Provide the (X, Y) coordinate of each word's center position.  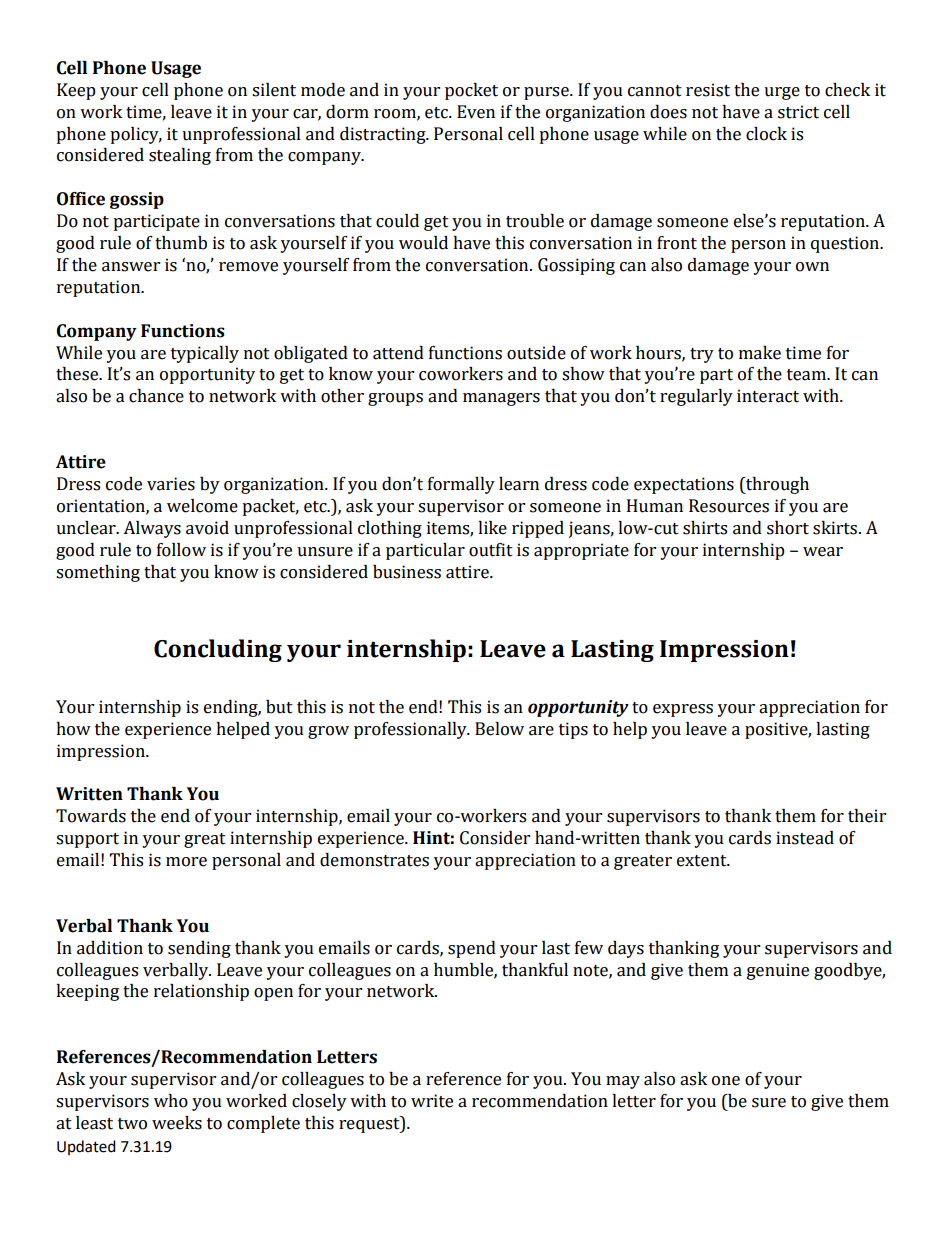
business (407, 572)
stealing (180, 156)
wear (823, 552)
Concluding (218, 650)
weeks (177, 1123)
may (623, 1082)
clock (766, 134)
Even (476, 112)
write (432, 1101)
